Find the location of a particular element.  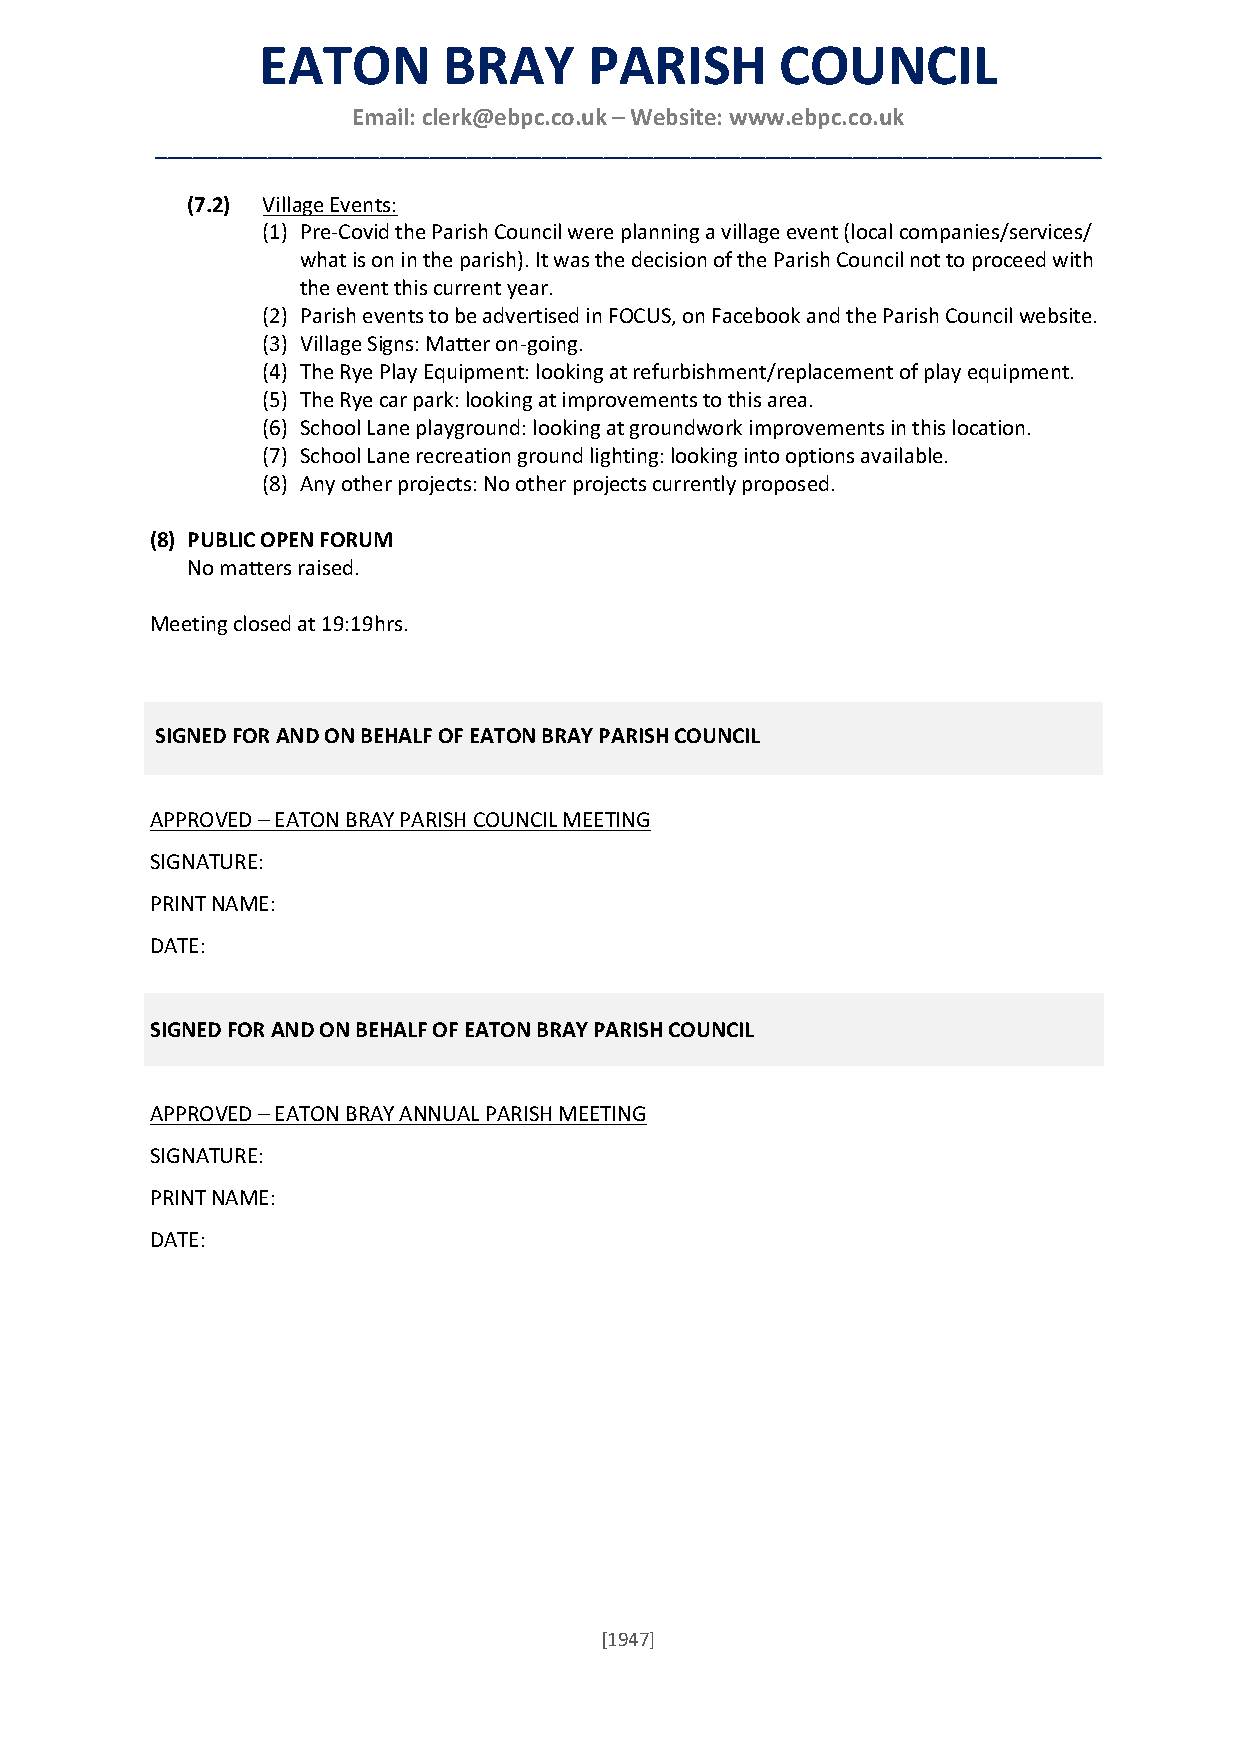

raised is located at coordinates (325, 567).
